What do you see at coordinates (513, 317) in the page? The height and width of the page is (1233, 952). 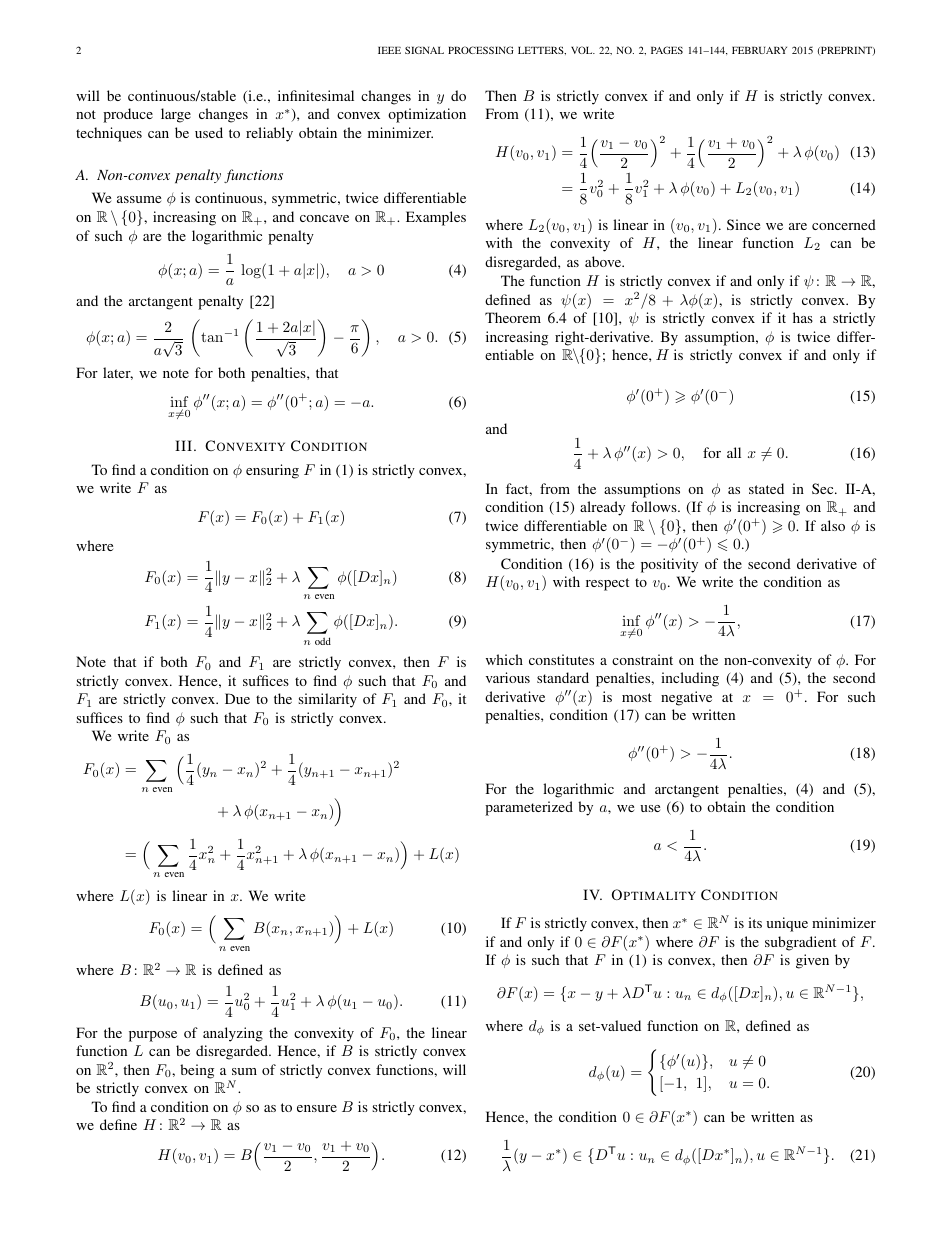 I see `Theorem` at bounding box center [513, 317].
